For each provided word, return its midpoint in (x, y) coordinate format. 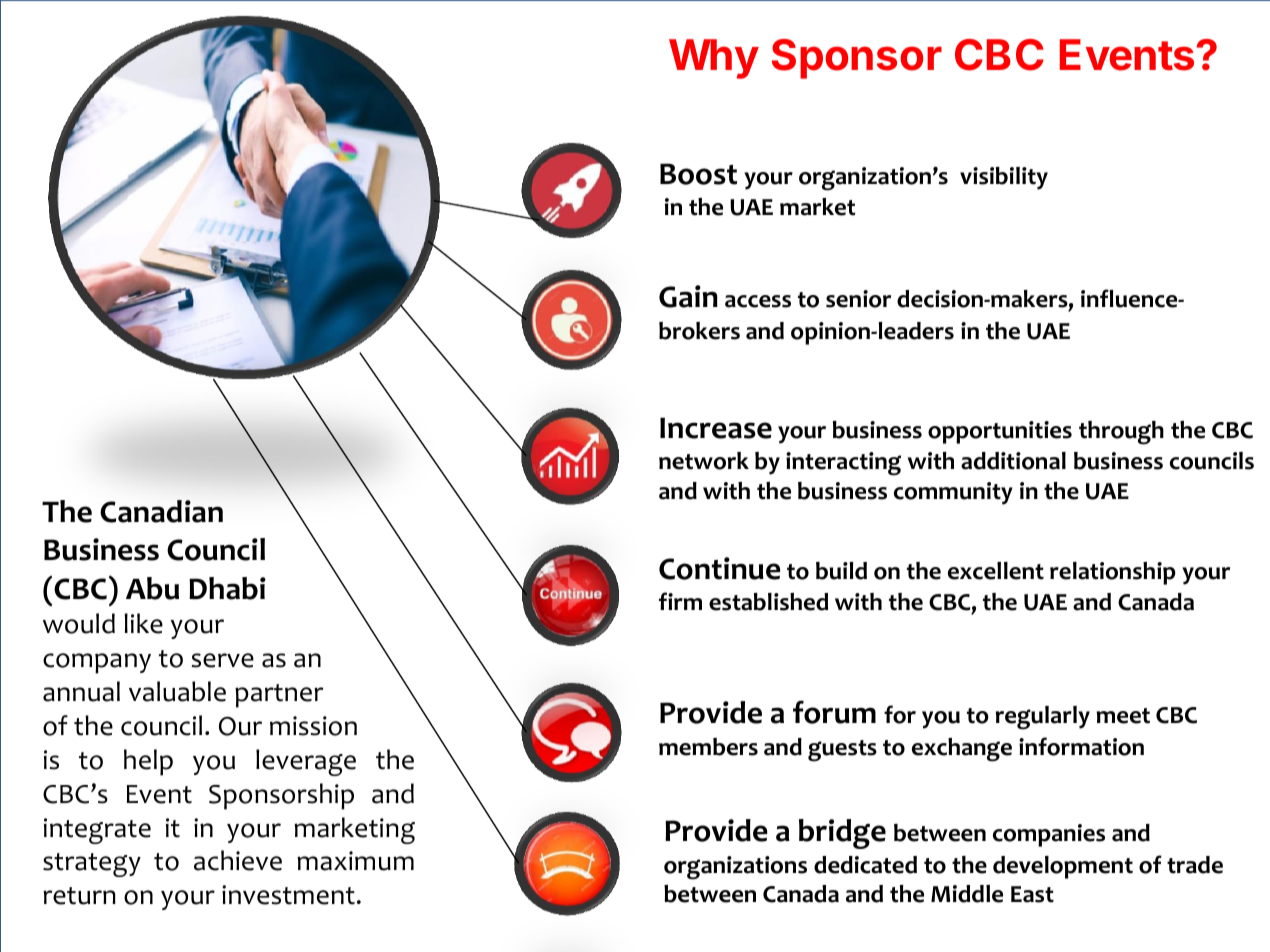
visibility (1004, 178)
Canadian (161, 511)
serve (222, 660)
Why (714, 59)
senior (858, 299)
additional (1013, 461)
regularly (1042, 718)
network (704, 461)
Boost (698, 174)
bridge (842, 834)
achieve (238, 860)
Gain (688, 296)
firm (680, 601)
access (758, 301)
